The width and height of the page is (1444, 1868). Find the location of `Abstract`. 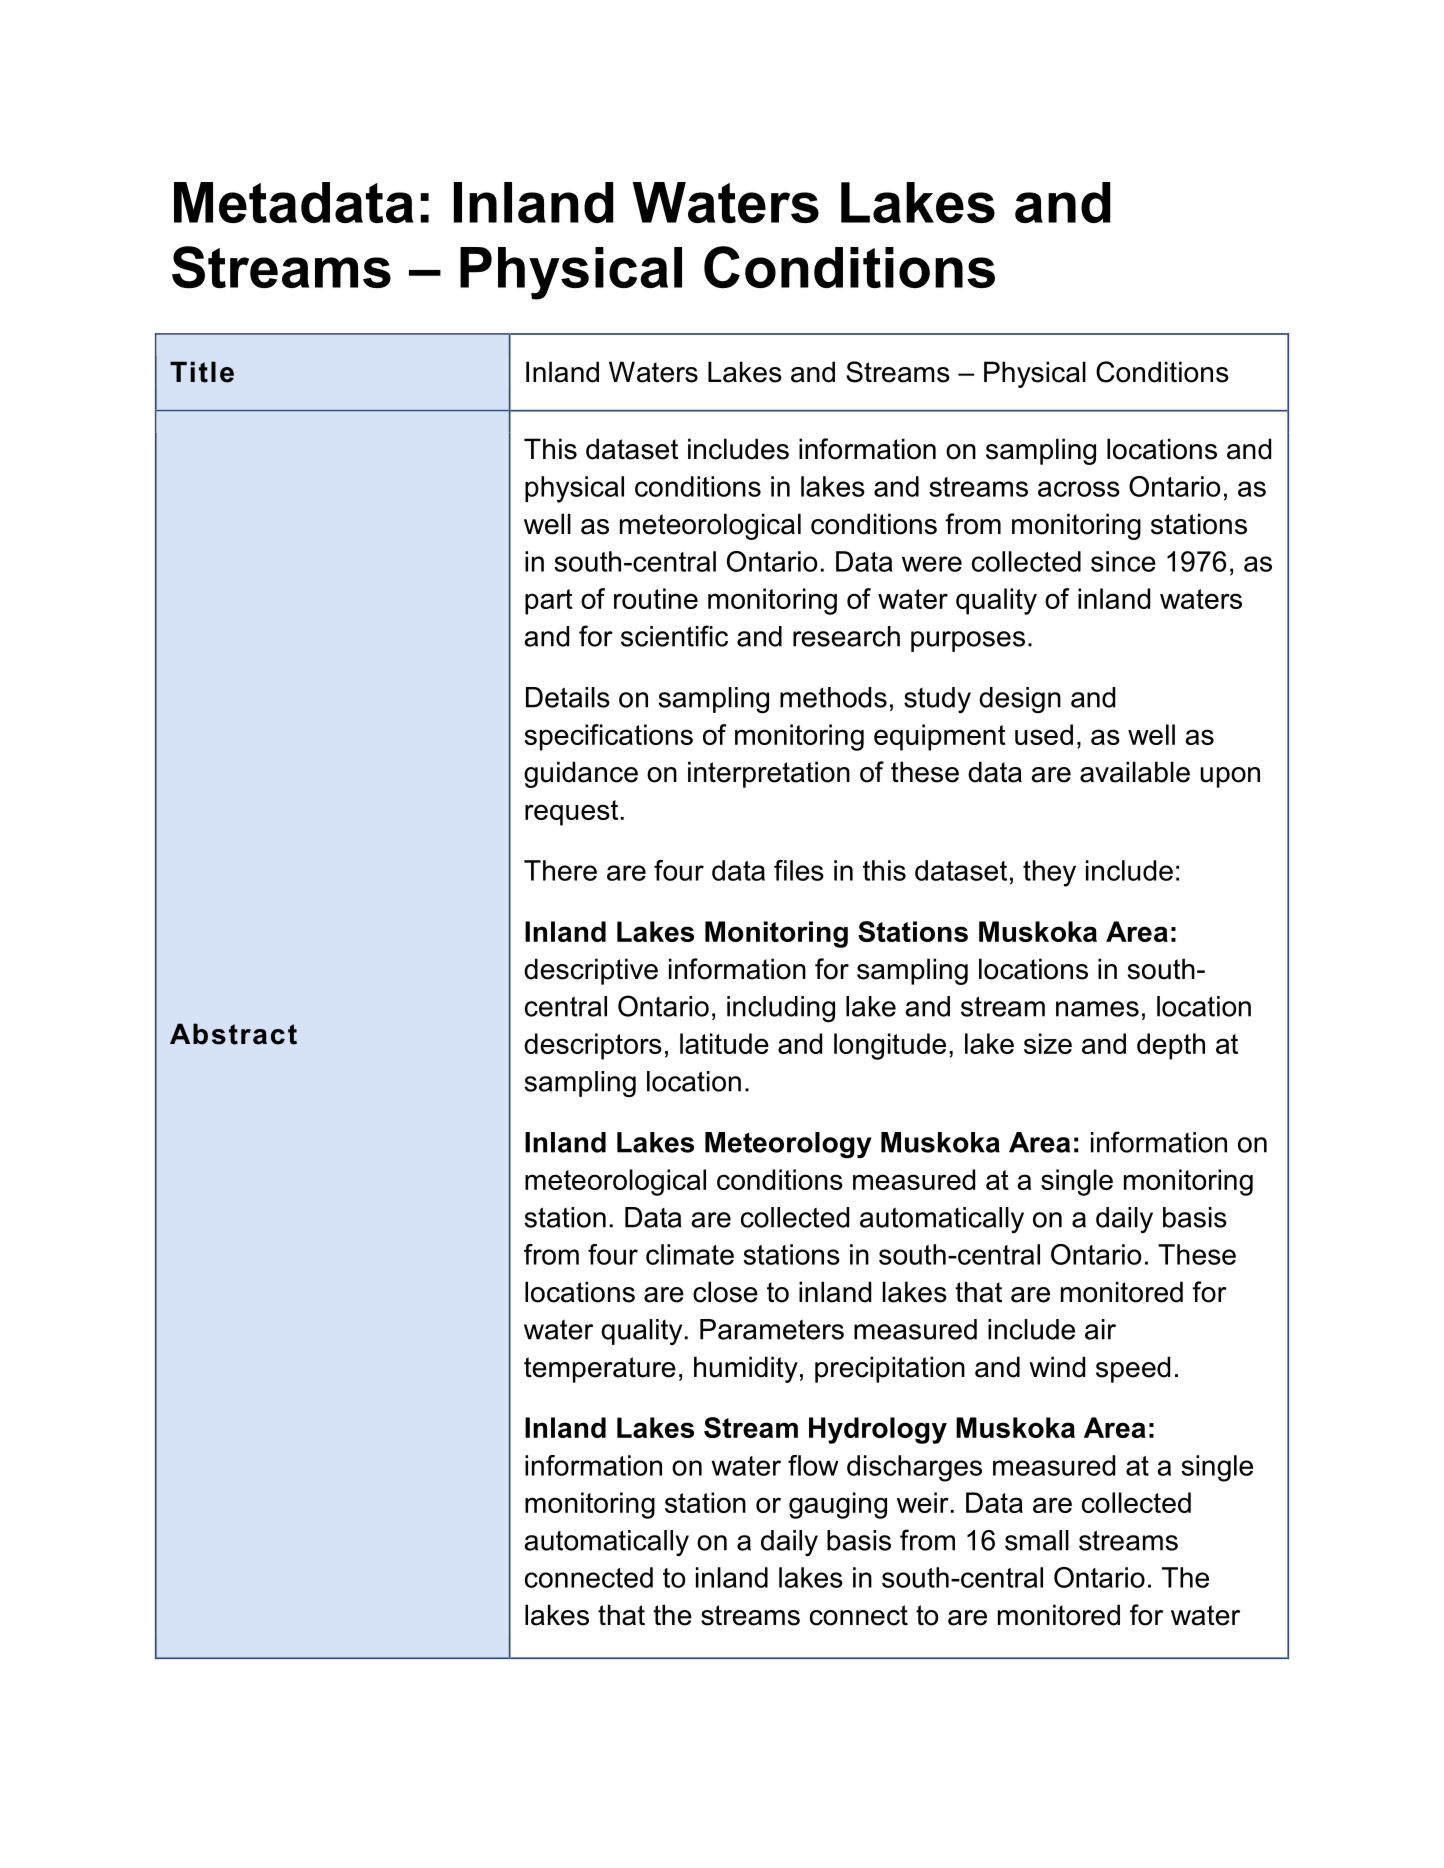

Abstract is located at coordinates (233, 1034).
